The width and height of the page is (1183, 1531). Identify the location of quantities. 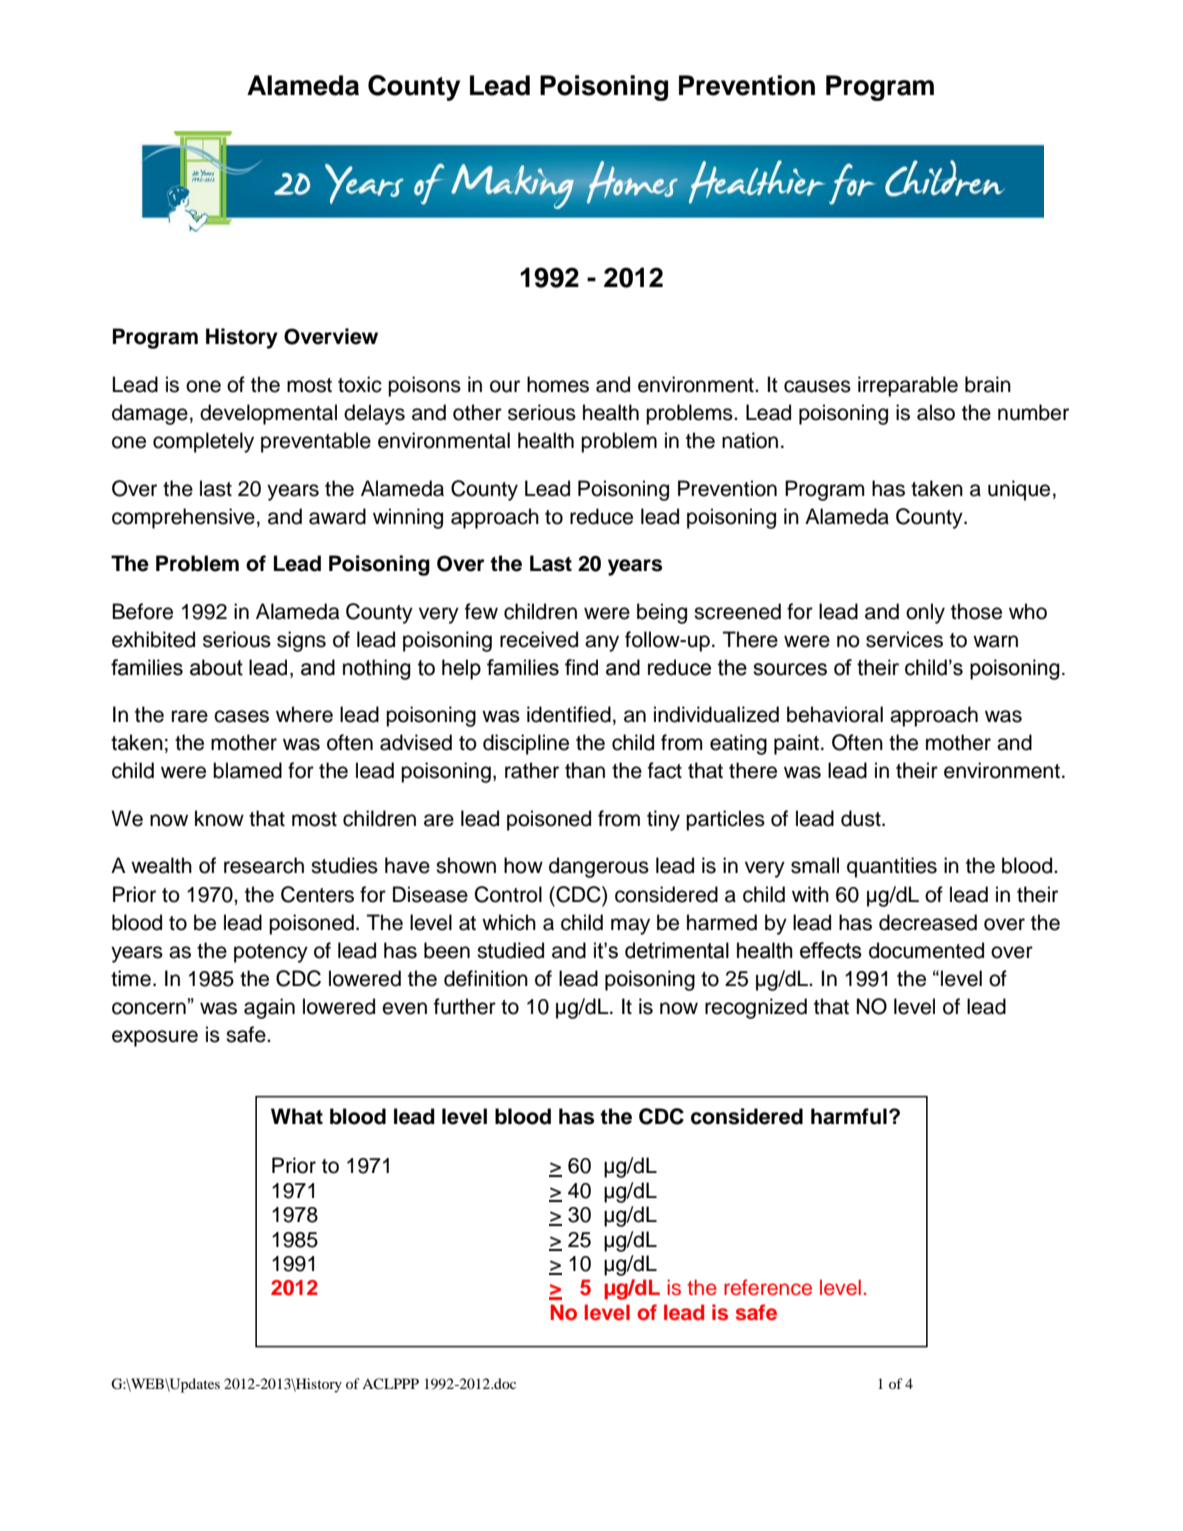
(892, 867).
